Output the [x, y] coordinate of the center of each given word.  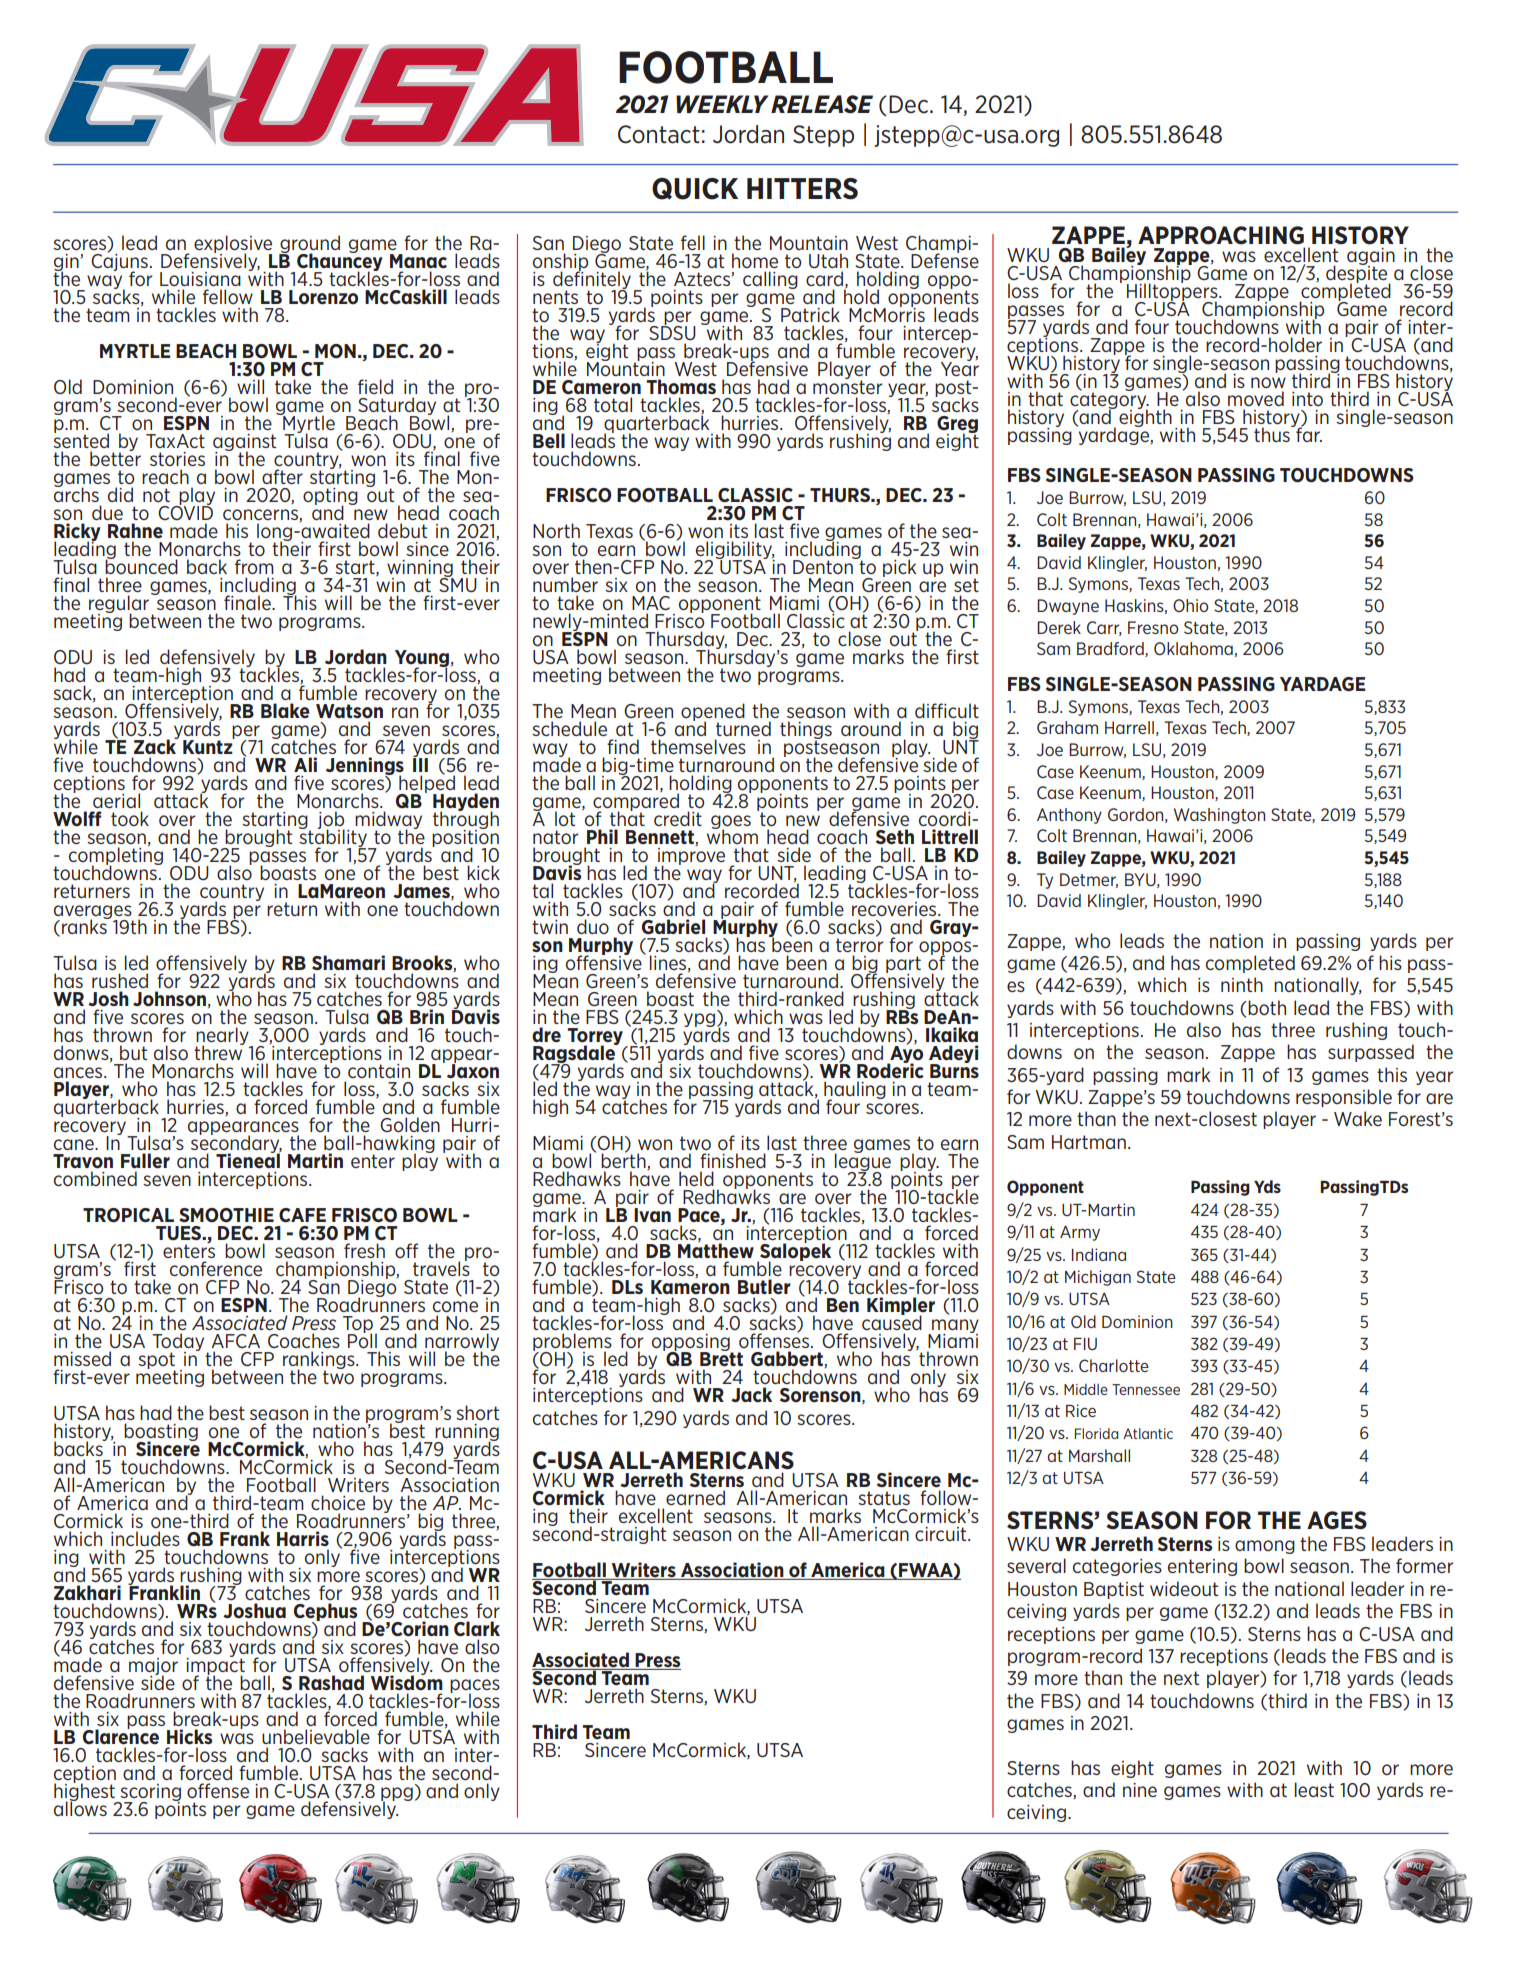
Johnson [169, 999]
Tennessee [1146, 1389]
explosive [233, 245]
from [254, 566]
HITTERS [802, 189]
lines [669, 963]
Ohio [1190, 605]
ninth [1242, 984]
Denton [824, 566]
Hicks [189, 1737]
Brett [721, 1358]
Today [178, 1343]
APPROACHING [1221, 235]
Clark [477, 1628]
